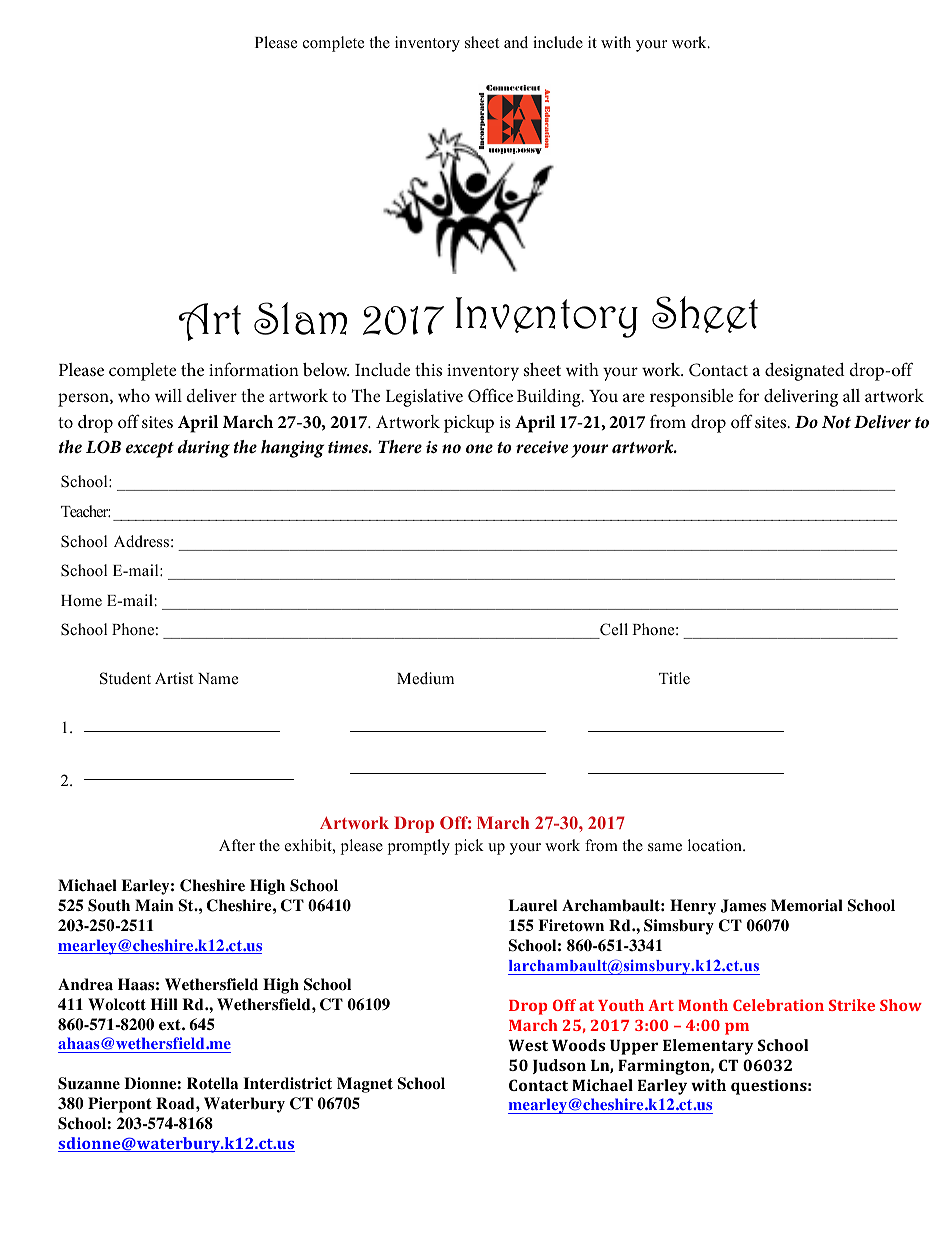 Image resolution: width=952 pixels, height=1233 pixels. I want to click on Medium, so click(425, 678).
